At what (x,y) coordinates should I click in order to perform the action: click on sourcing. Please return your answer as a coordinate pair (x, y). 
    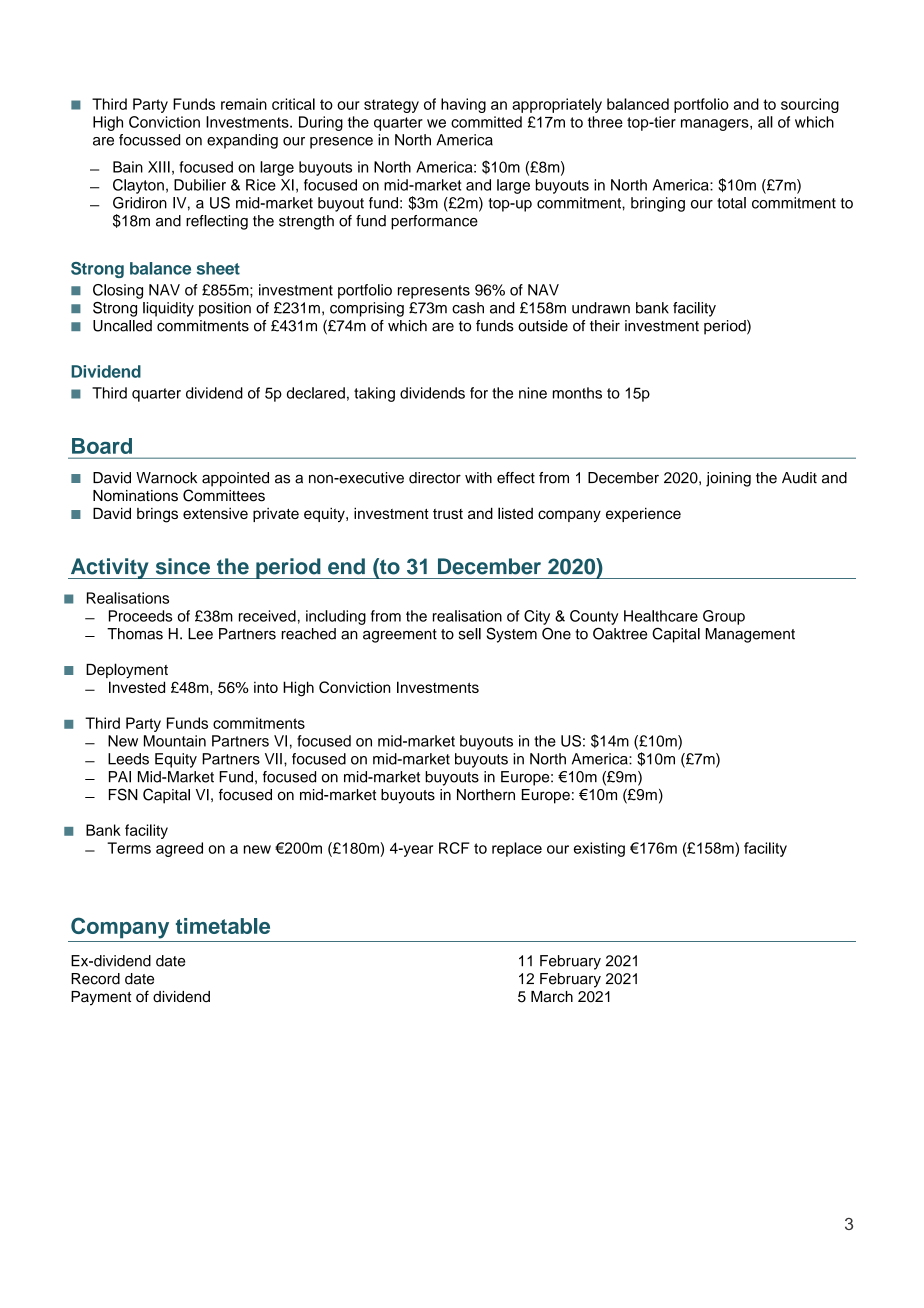
    Looking at the image, I should click on (810, 105).
